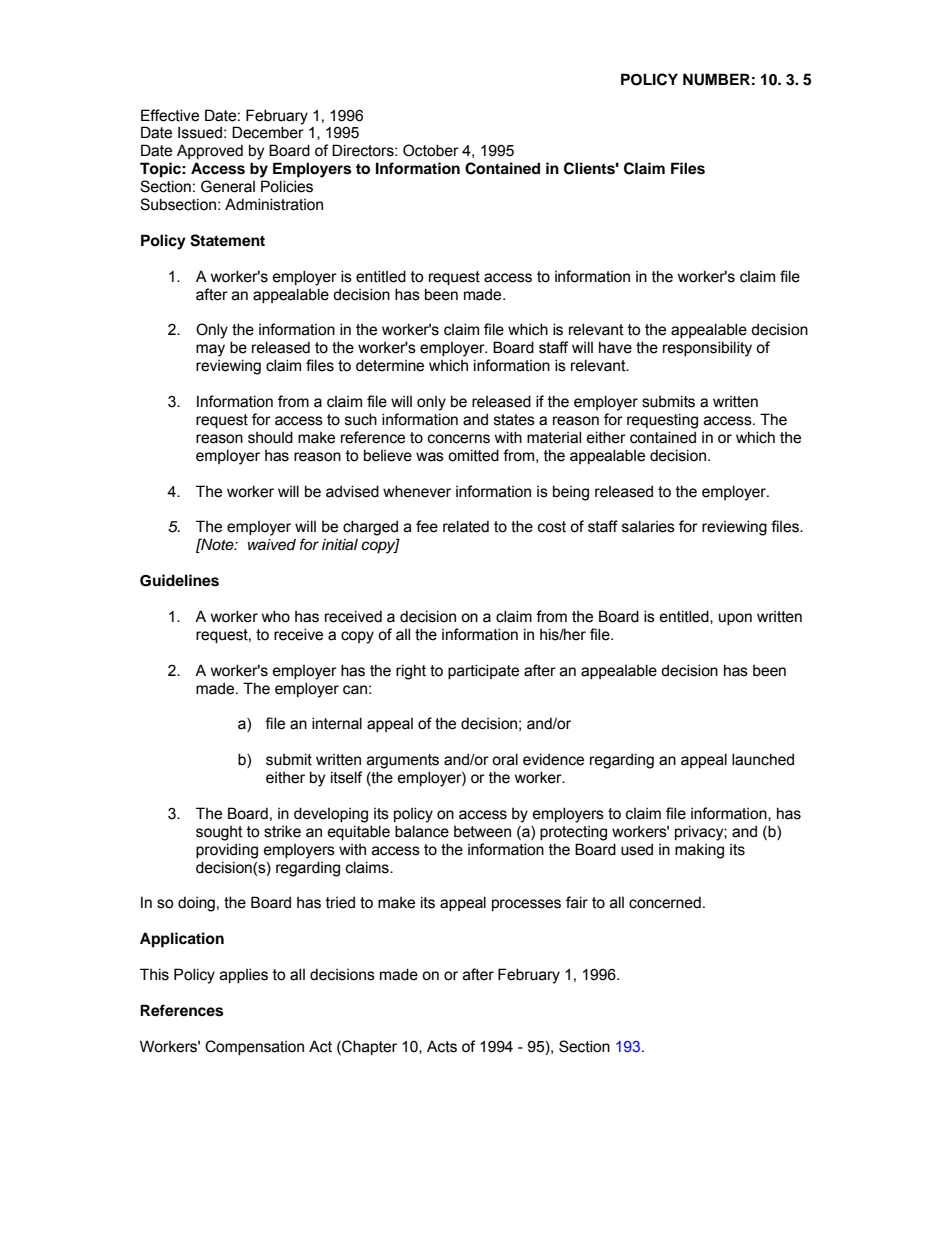 Image resolution: width=952 pixels, height=1233 pixels. Describe the element at coordinates (707, 349) in the page. I see `responsibility` at that location.
